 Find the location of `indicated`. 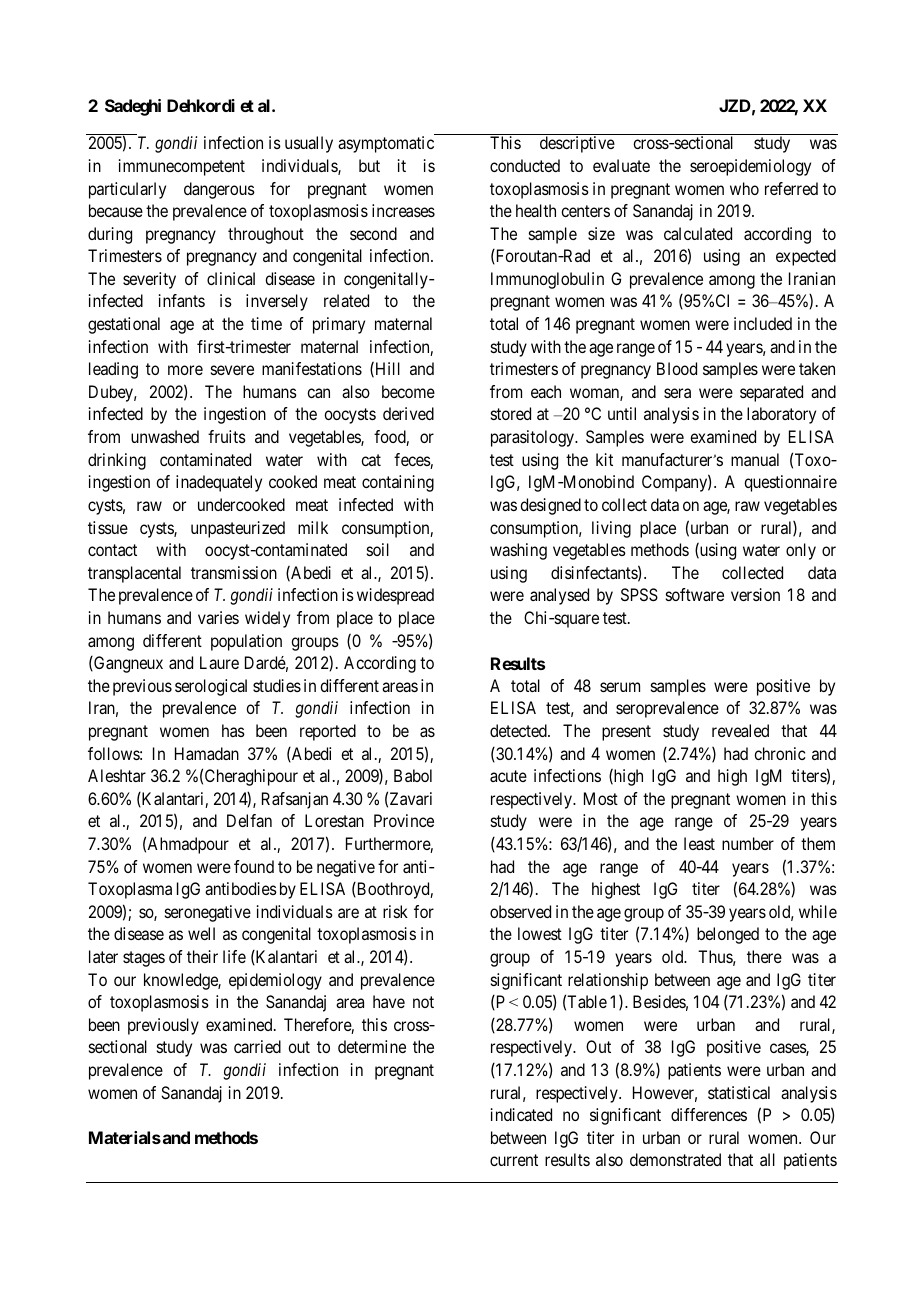

indicated is located at coordinates (521, 1114).
